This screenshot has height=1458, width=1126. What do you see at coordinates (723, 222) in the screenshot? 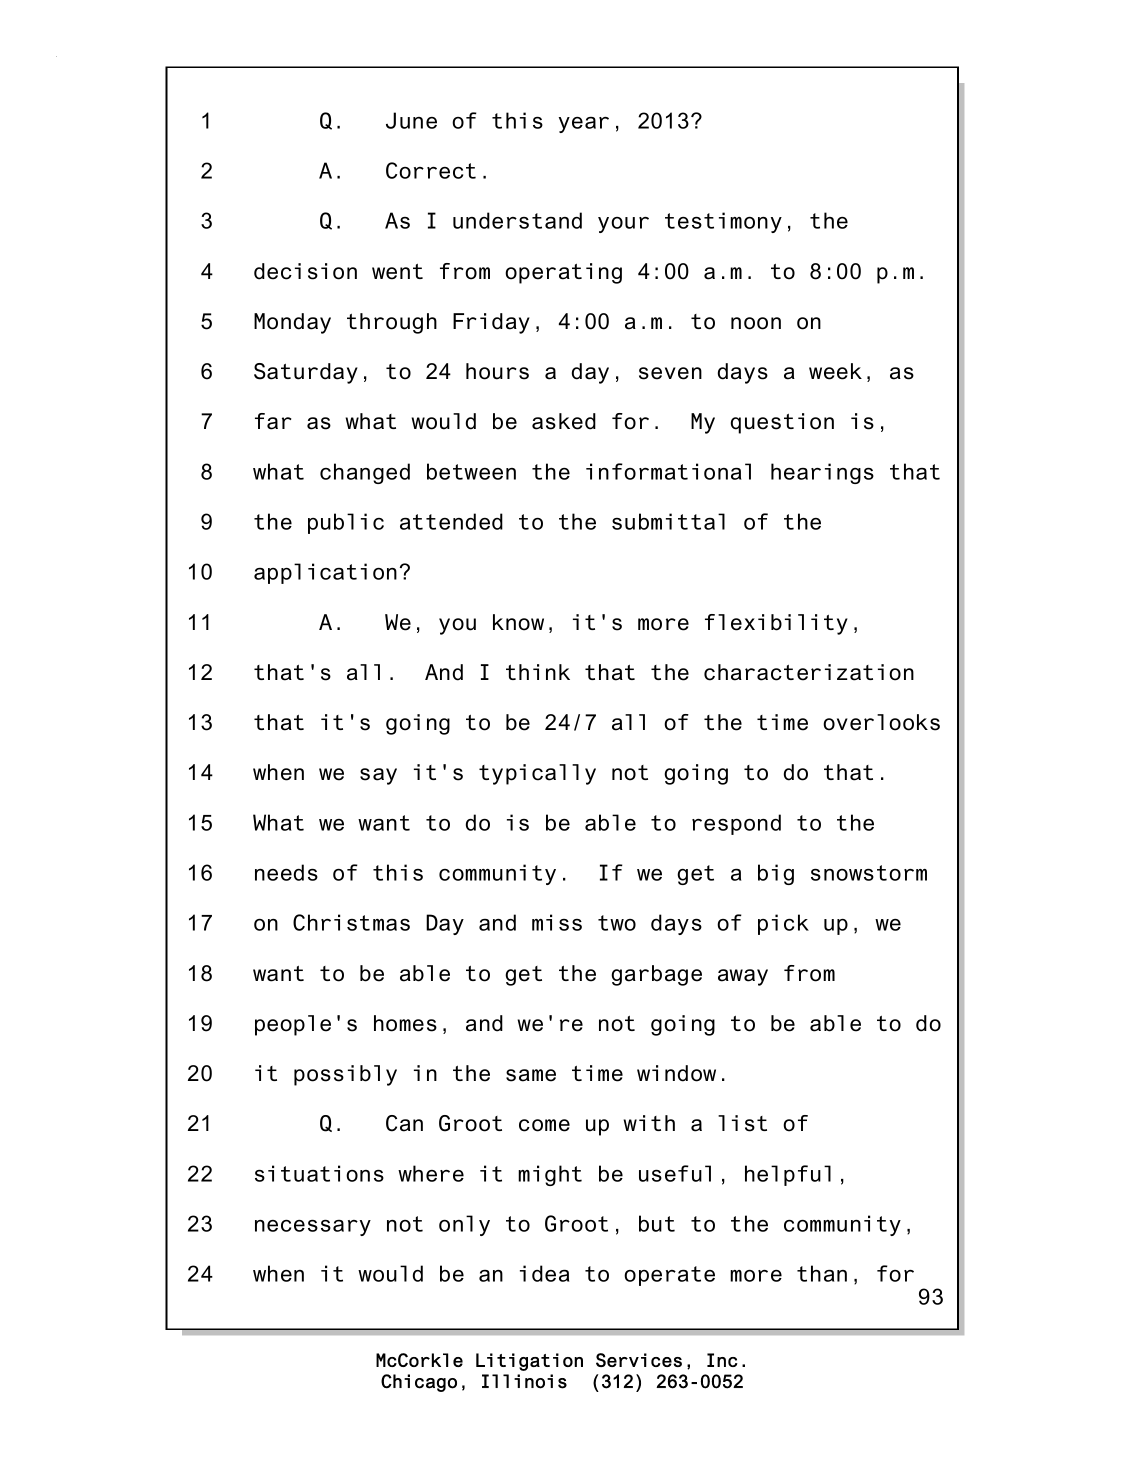
I see `testimony` at bounding box center [723, 222].
